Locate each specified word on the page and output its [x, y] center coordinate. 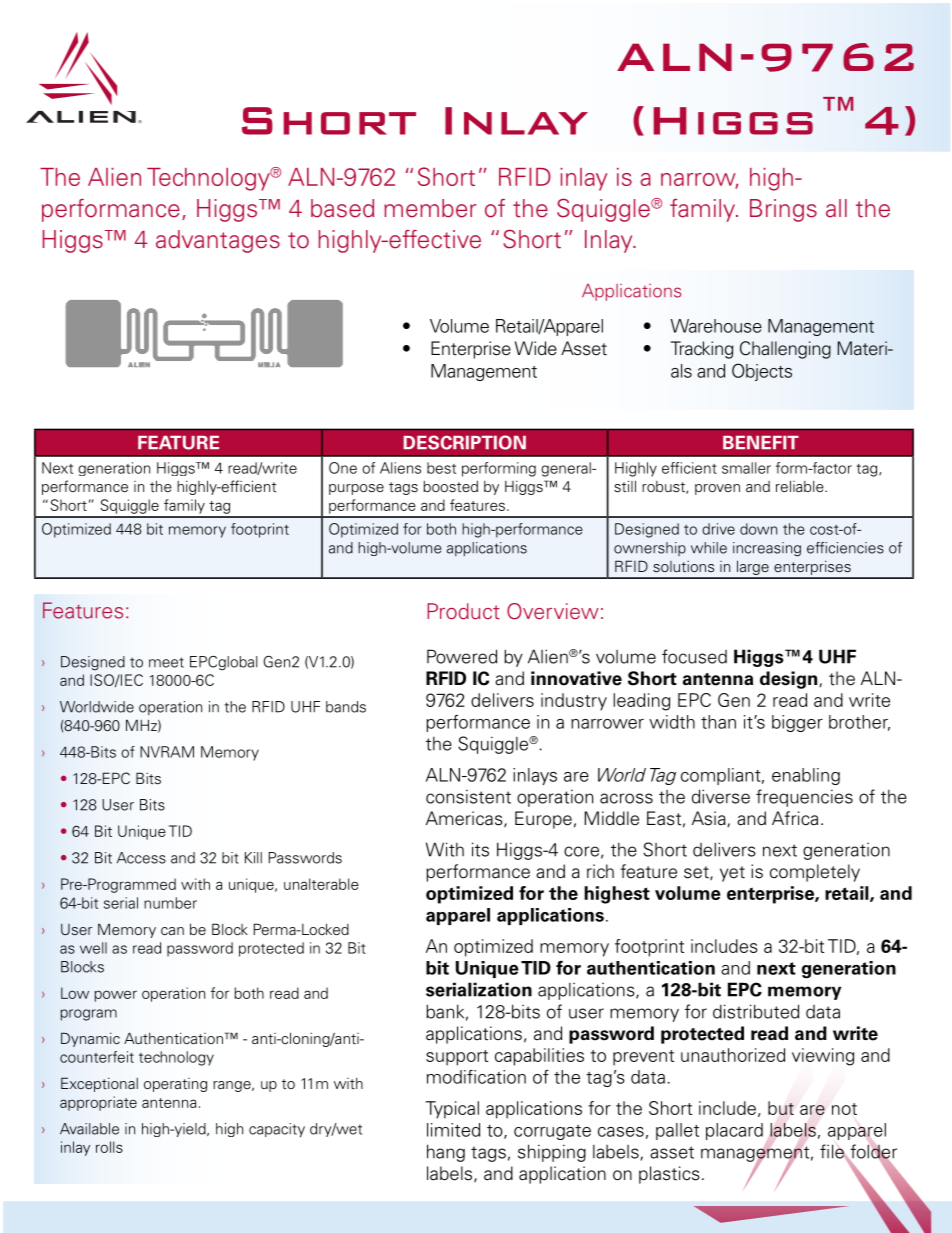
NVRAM [167, 752]
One [343, 468]
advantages [218, 241]
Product [463, 611]
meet [166, 662]
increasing [767, 549]
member [430, 208]
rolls [109, 1147]
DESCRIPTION [465, 442]
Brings [783, 210]
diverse [721, 796]
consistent [468, 796]
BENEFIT [761, 442]
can [172, 931]
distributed [756, 1011]
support [457, 1058]
